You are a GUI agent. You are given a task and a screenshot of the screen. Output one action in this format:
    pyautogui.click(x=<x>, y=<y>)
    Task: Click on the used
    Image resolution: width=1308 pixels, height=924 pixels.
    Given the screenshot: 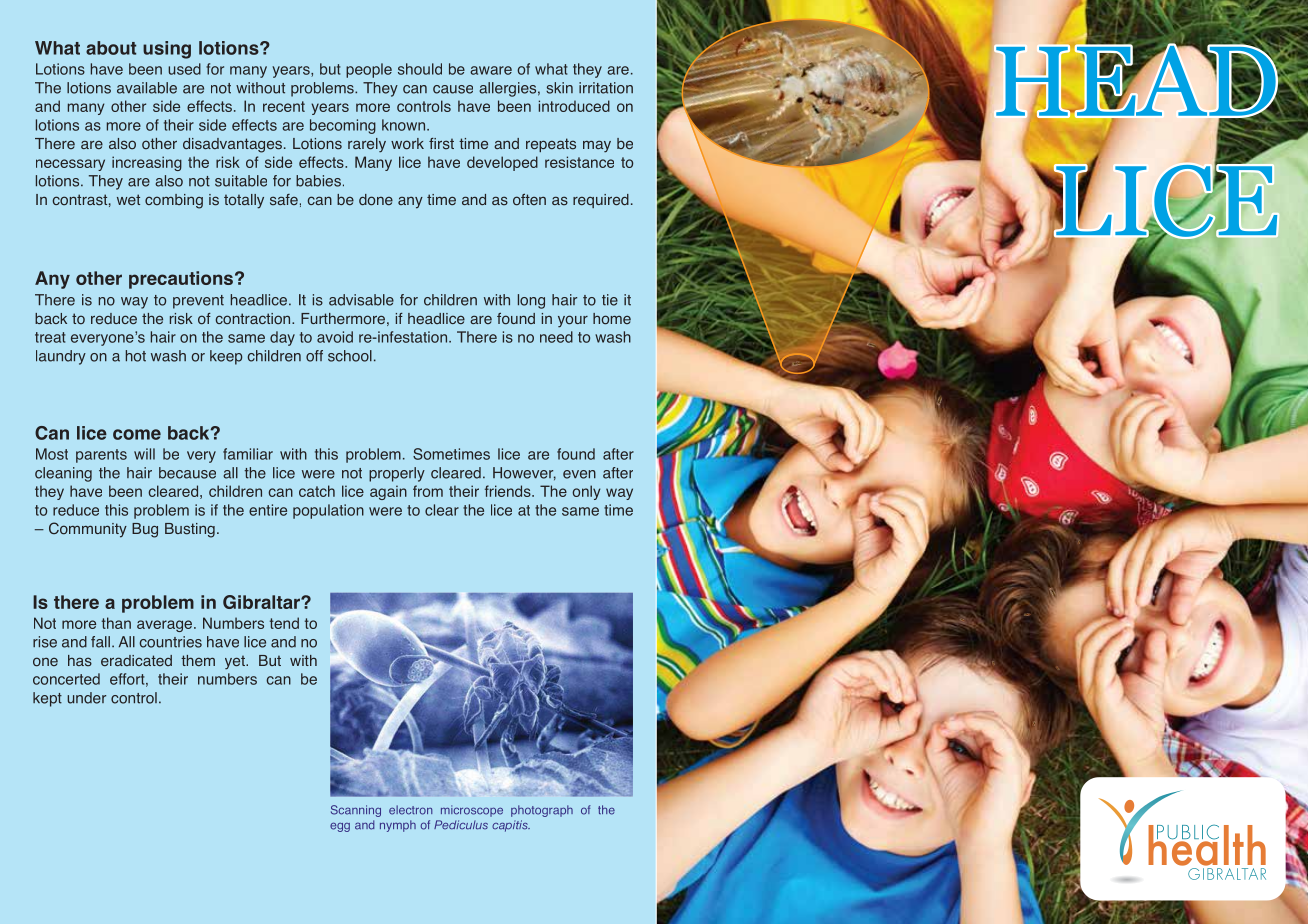 What is the action you would take?
    pyautogui.click(x=184, y=69)
